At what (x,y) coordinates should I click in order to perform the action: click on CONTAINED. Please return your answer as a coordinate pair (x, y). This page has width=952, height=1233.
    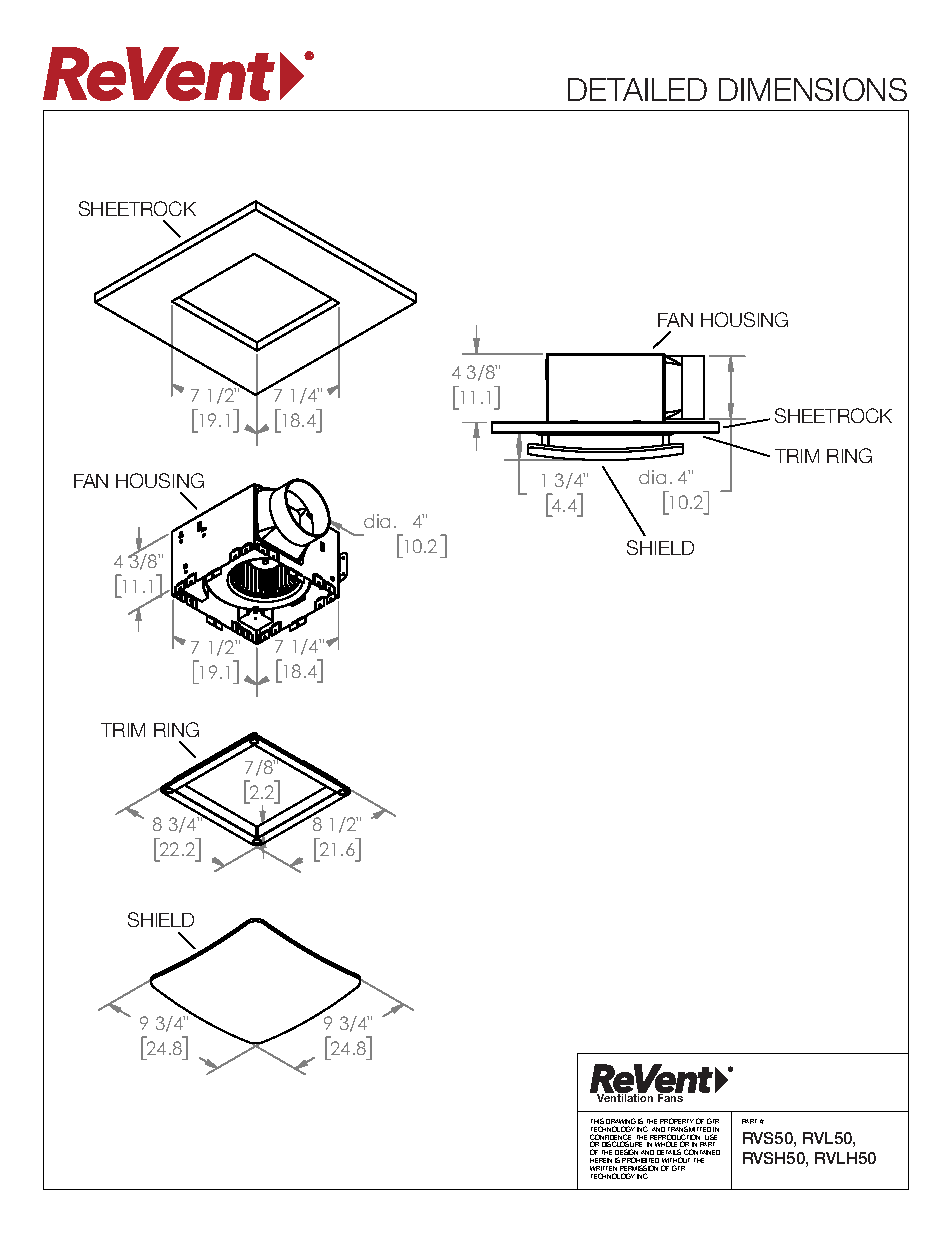
    Looking at the image, I should click on (702, 1152).
